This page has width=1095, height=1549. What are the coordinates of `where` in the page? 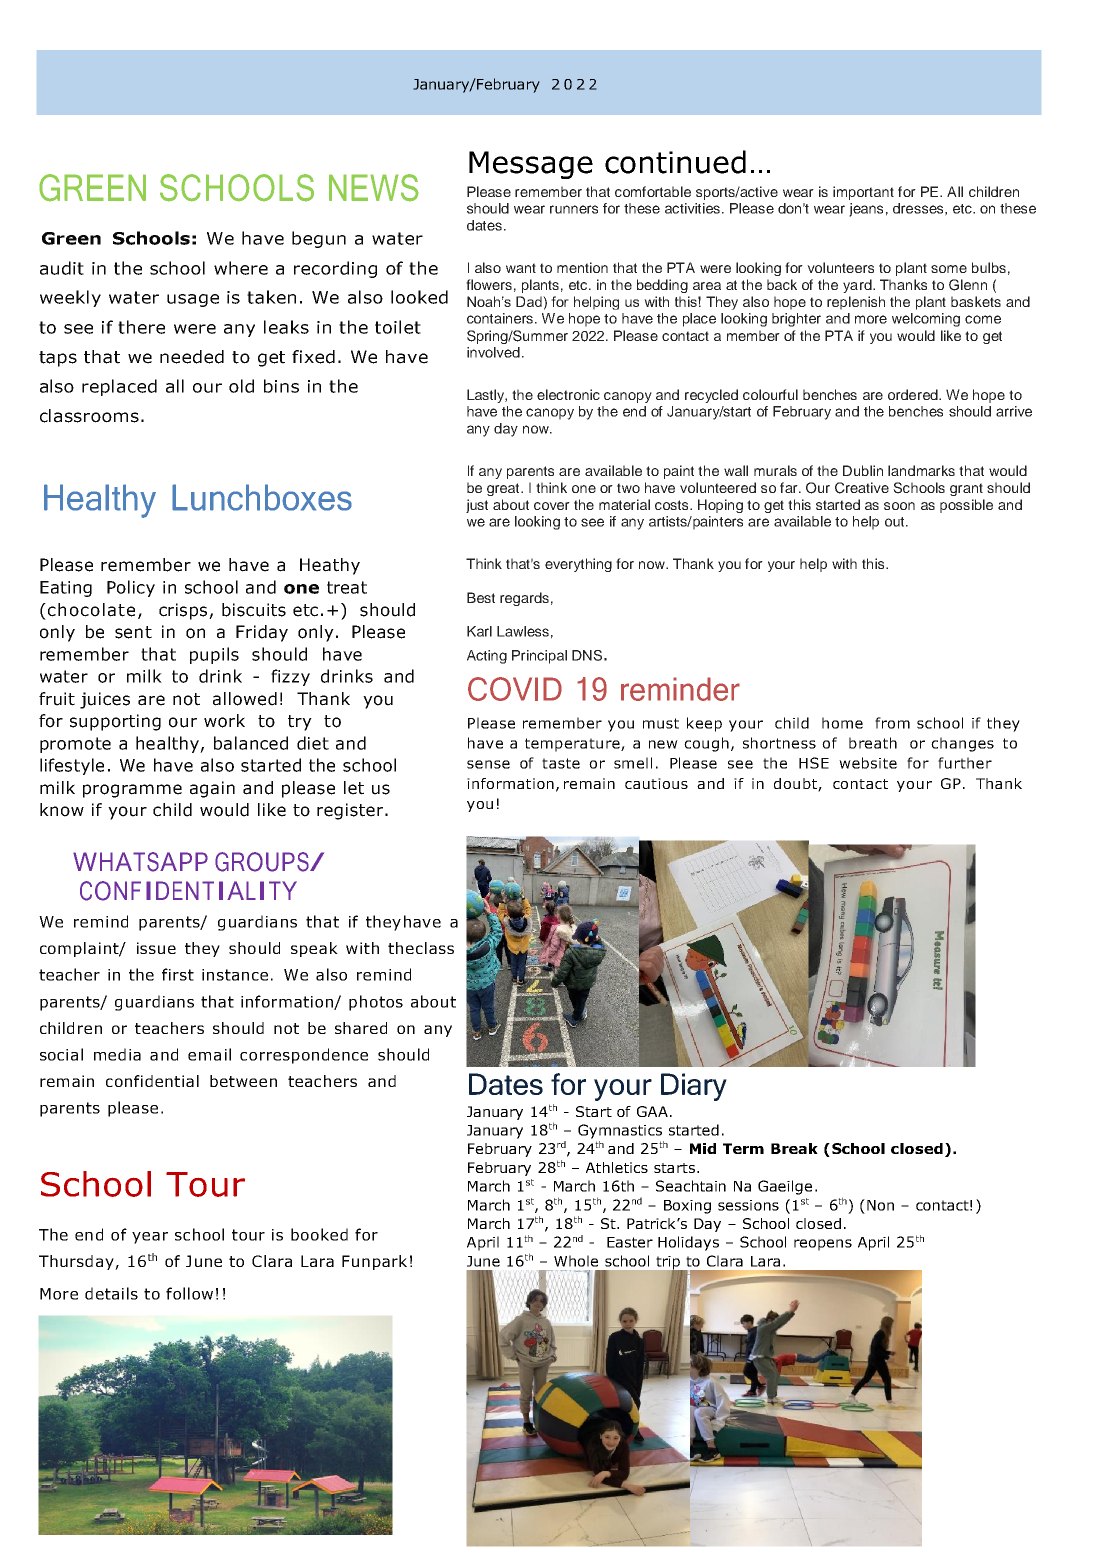 It's located at (241, 268).
